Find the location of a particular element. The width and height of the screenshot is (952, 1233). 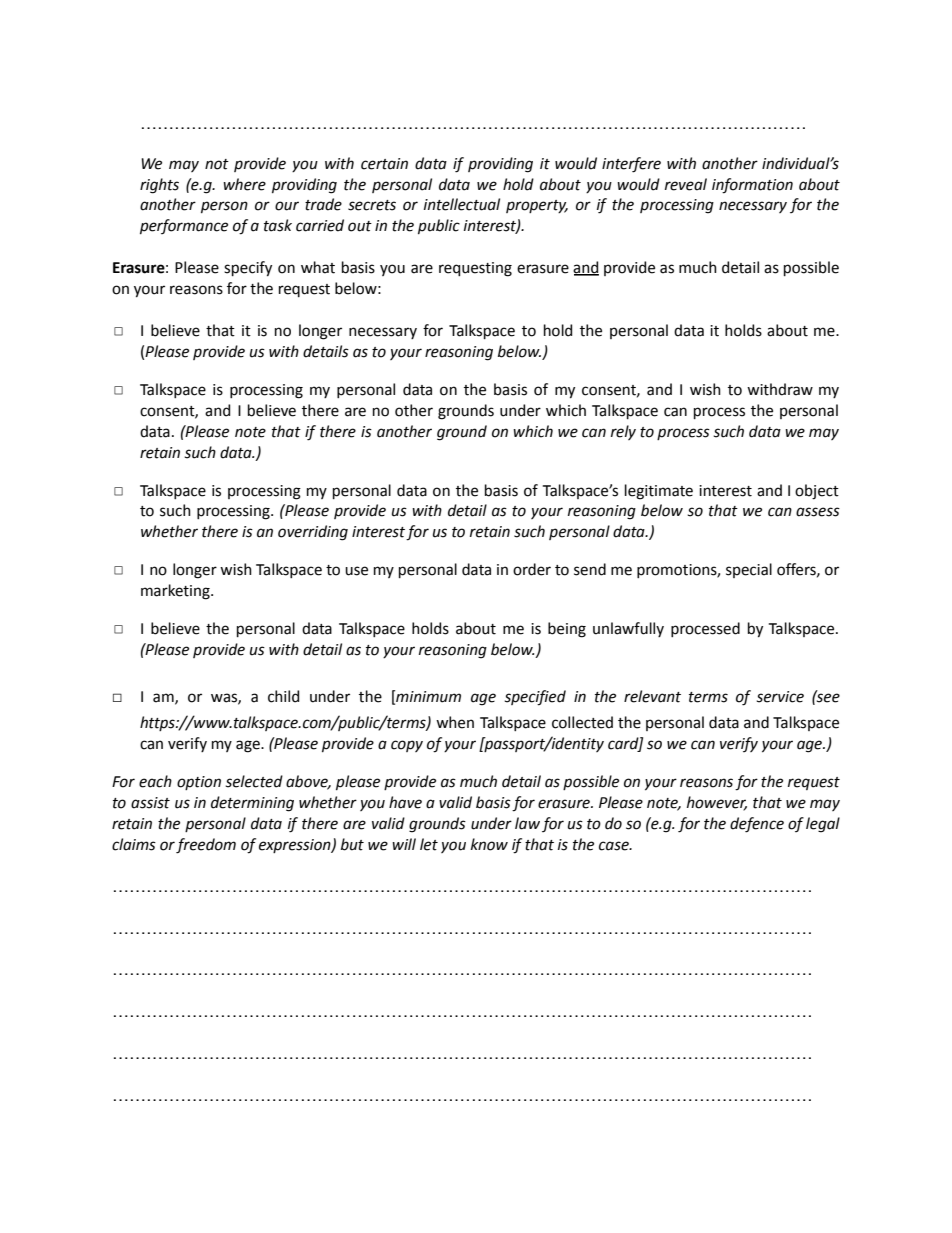

freedom is located at coordinates (206, 846).
